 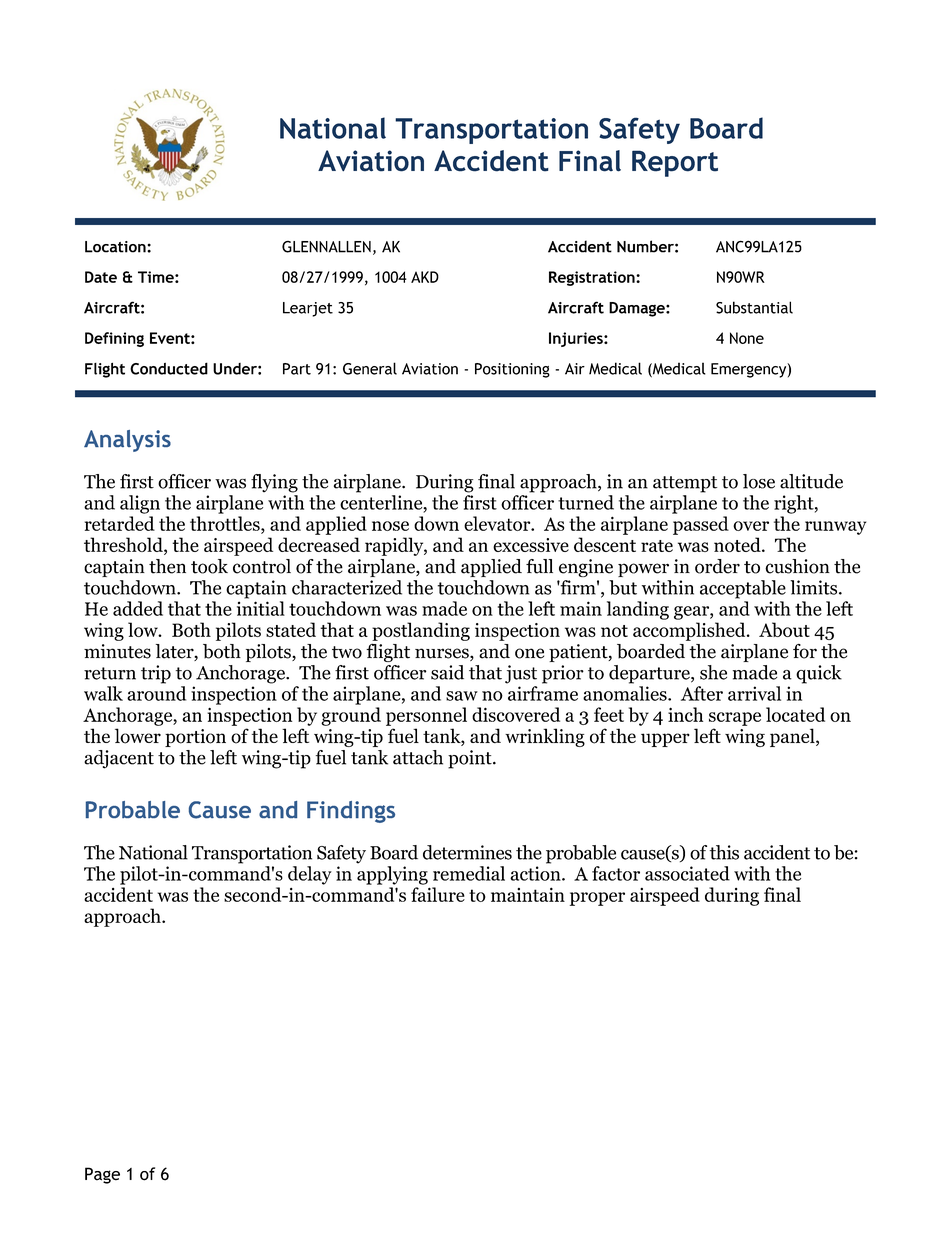 I want to click on arrival, so click(x=754, y=693).
